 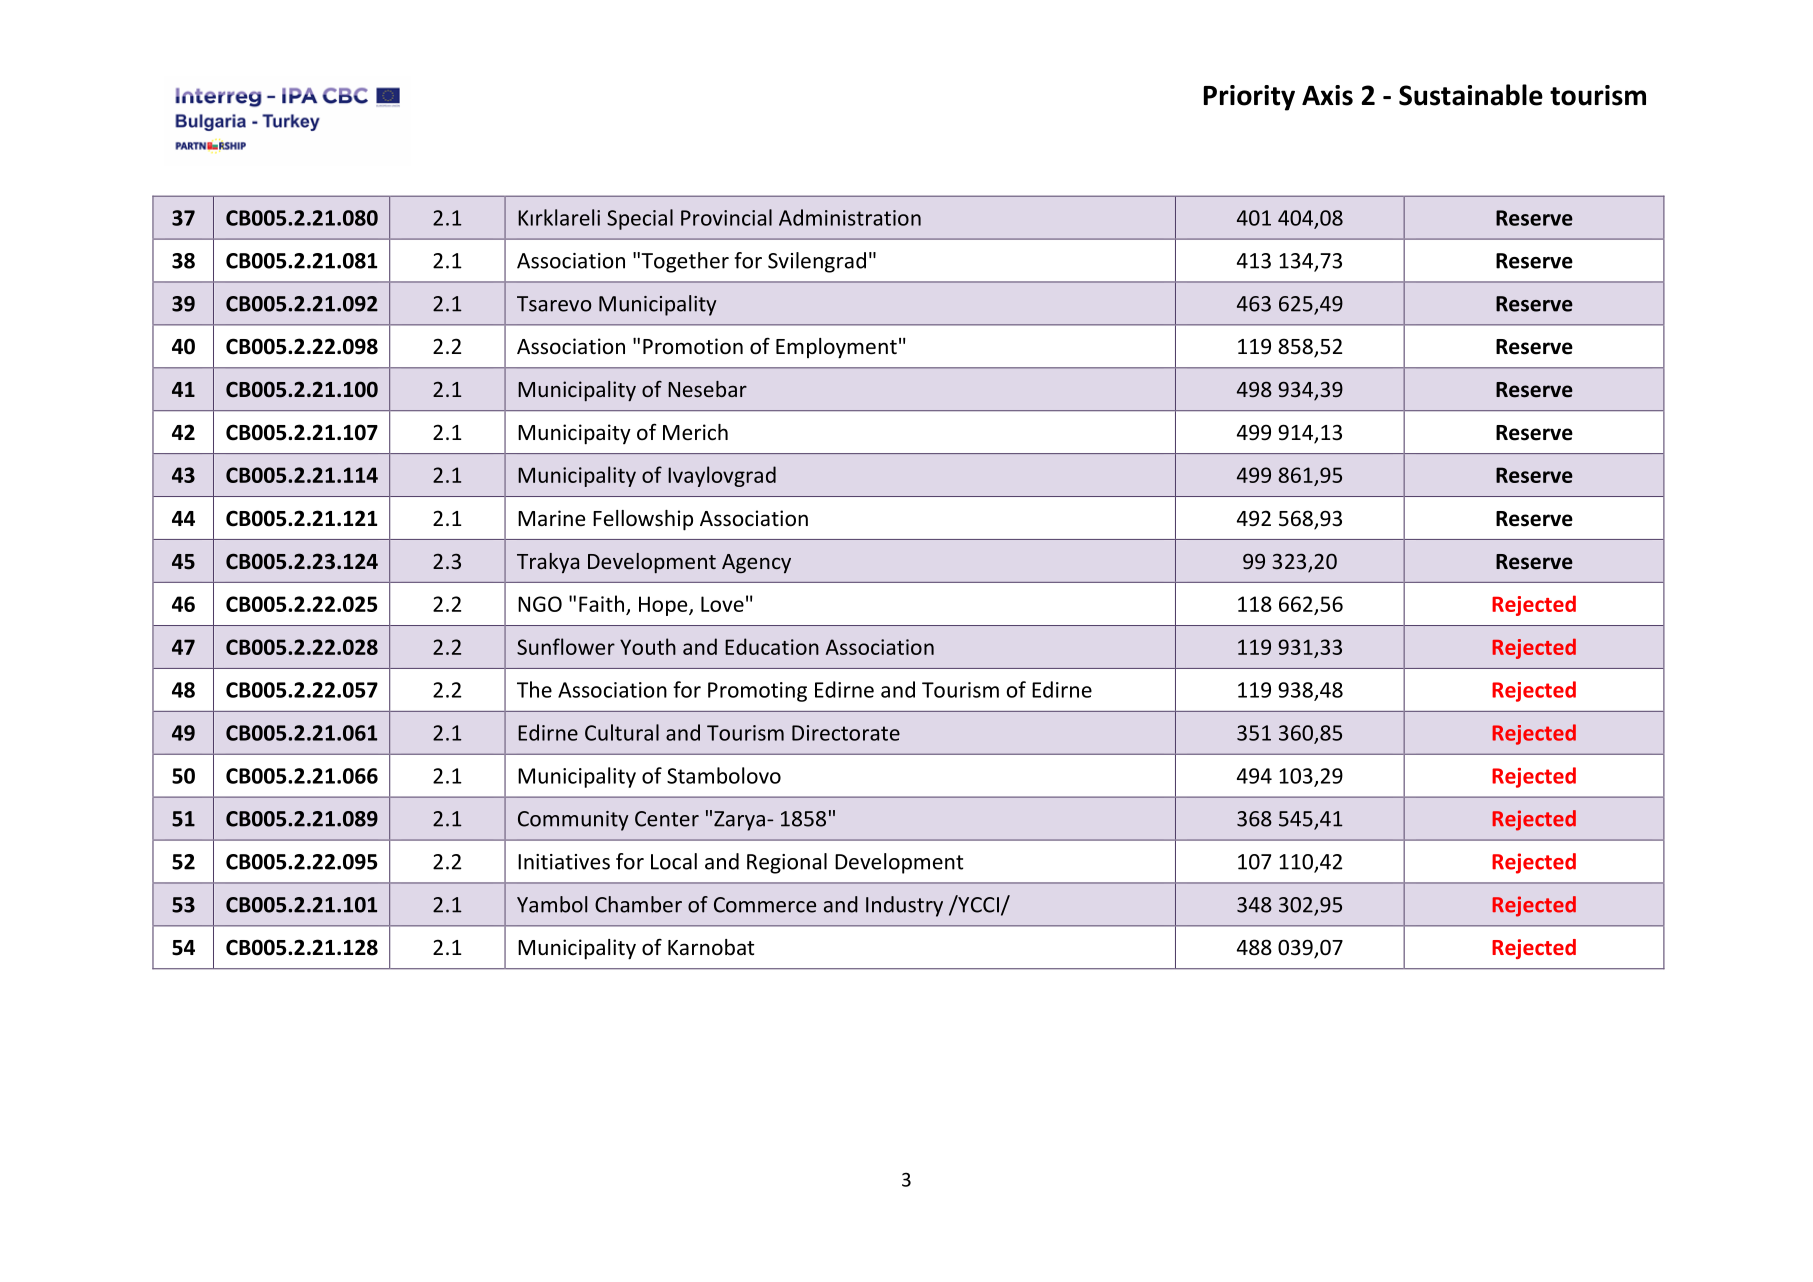 I want to click on Priority, so click(x=1249, y=98).
